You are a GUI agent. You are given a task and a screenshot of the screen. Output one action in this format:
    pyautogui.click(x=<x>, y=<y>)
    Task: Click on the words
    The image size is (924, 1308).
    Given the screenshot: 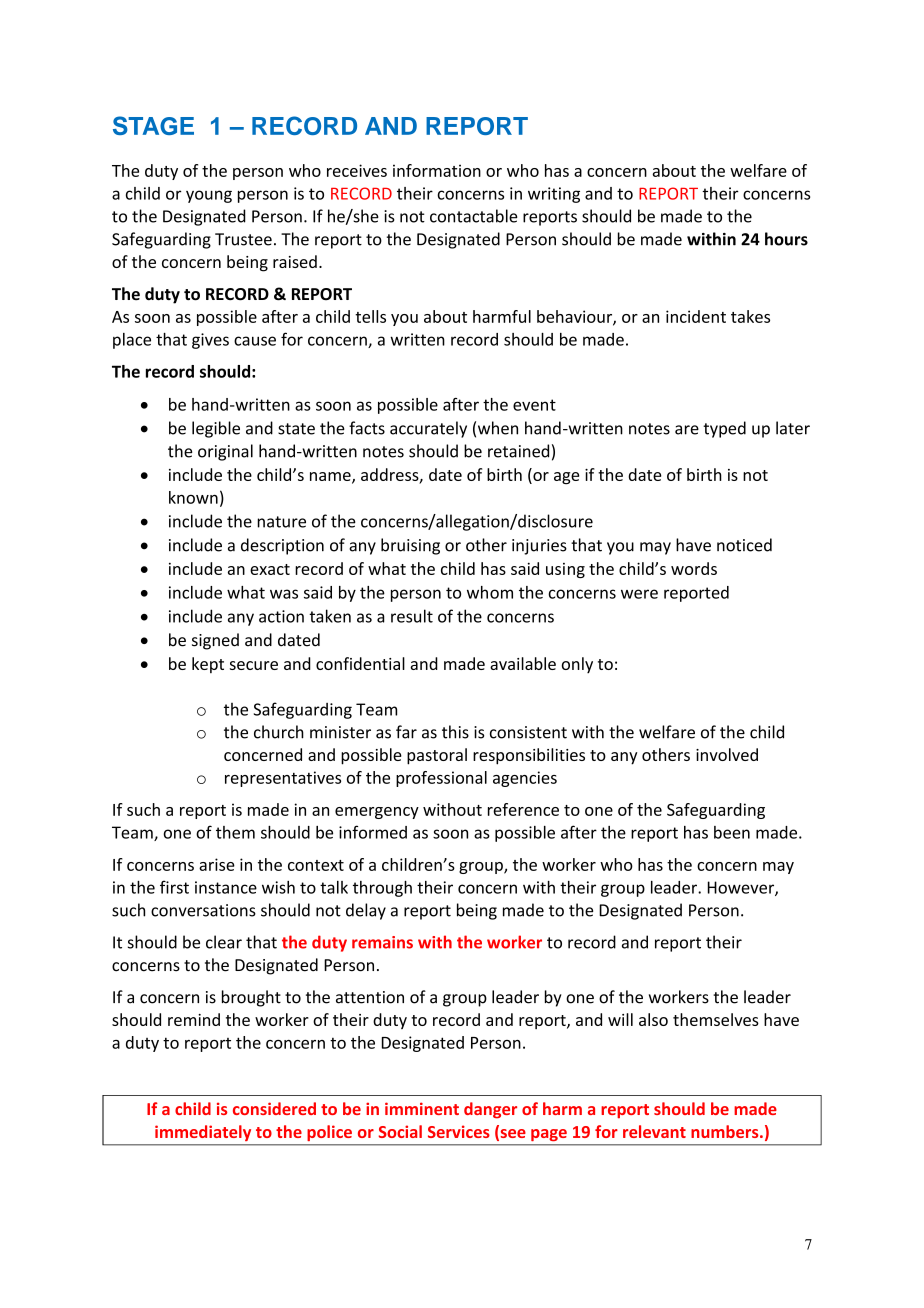 What is the action you would take?
    pyautogui.click(x=694, y=568)
